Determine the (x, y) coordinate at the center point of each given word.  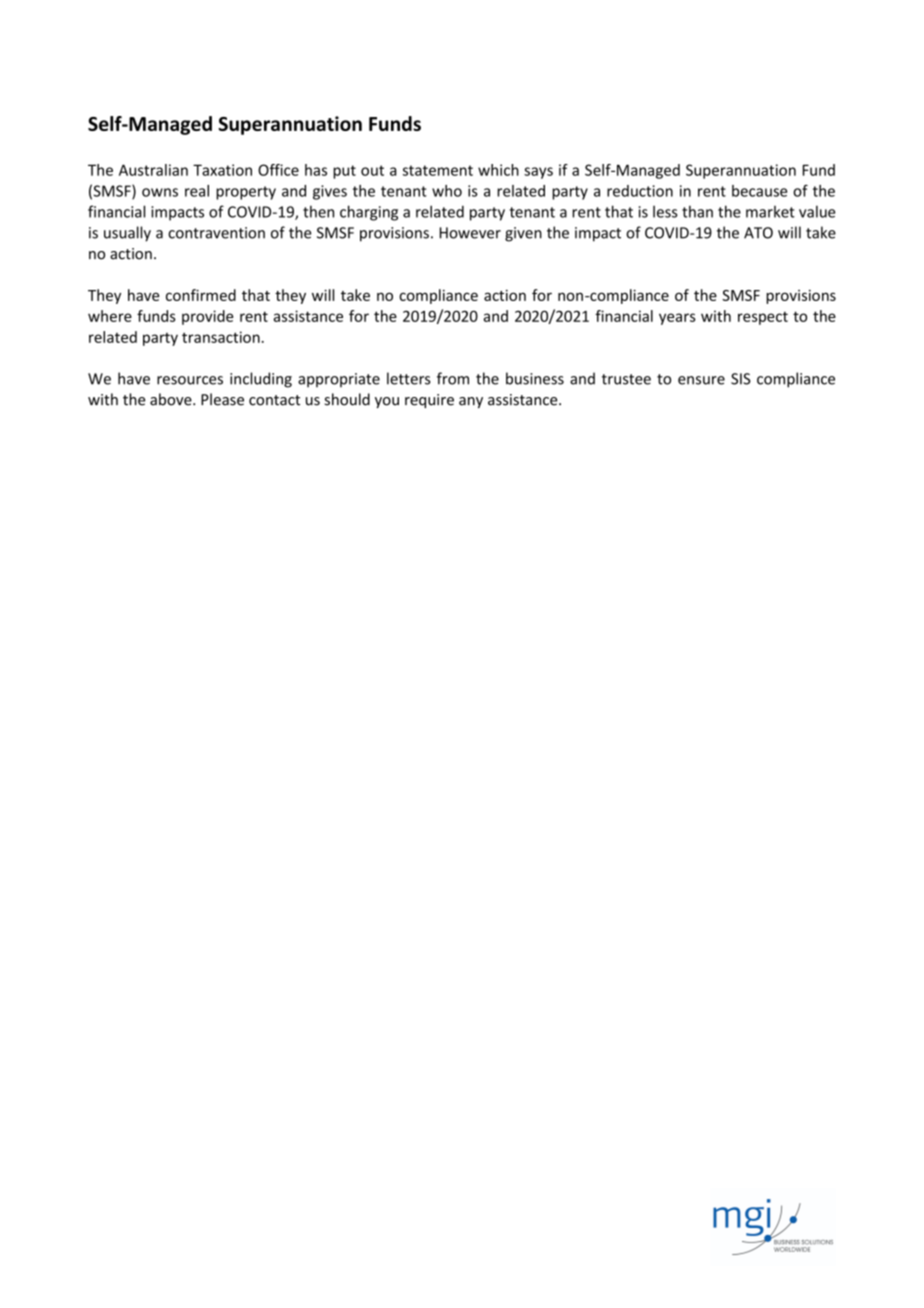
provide (207, 317)
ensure (701, 380)
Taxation (222, 170)
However (470, 233)
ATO (758, 233)
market (770, 212)
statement (438, 170)
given (523, 234)
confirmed (201, 295)
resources (190, 380)
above (172, 399)
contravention (216, 233)
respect (763, 318)
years (677, 319)
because (759, 191)
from (453, 378)
